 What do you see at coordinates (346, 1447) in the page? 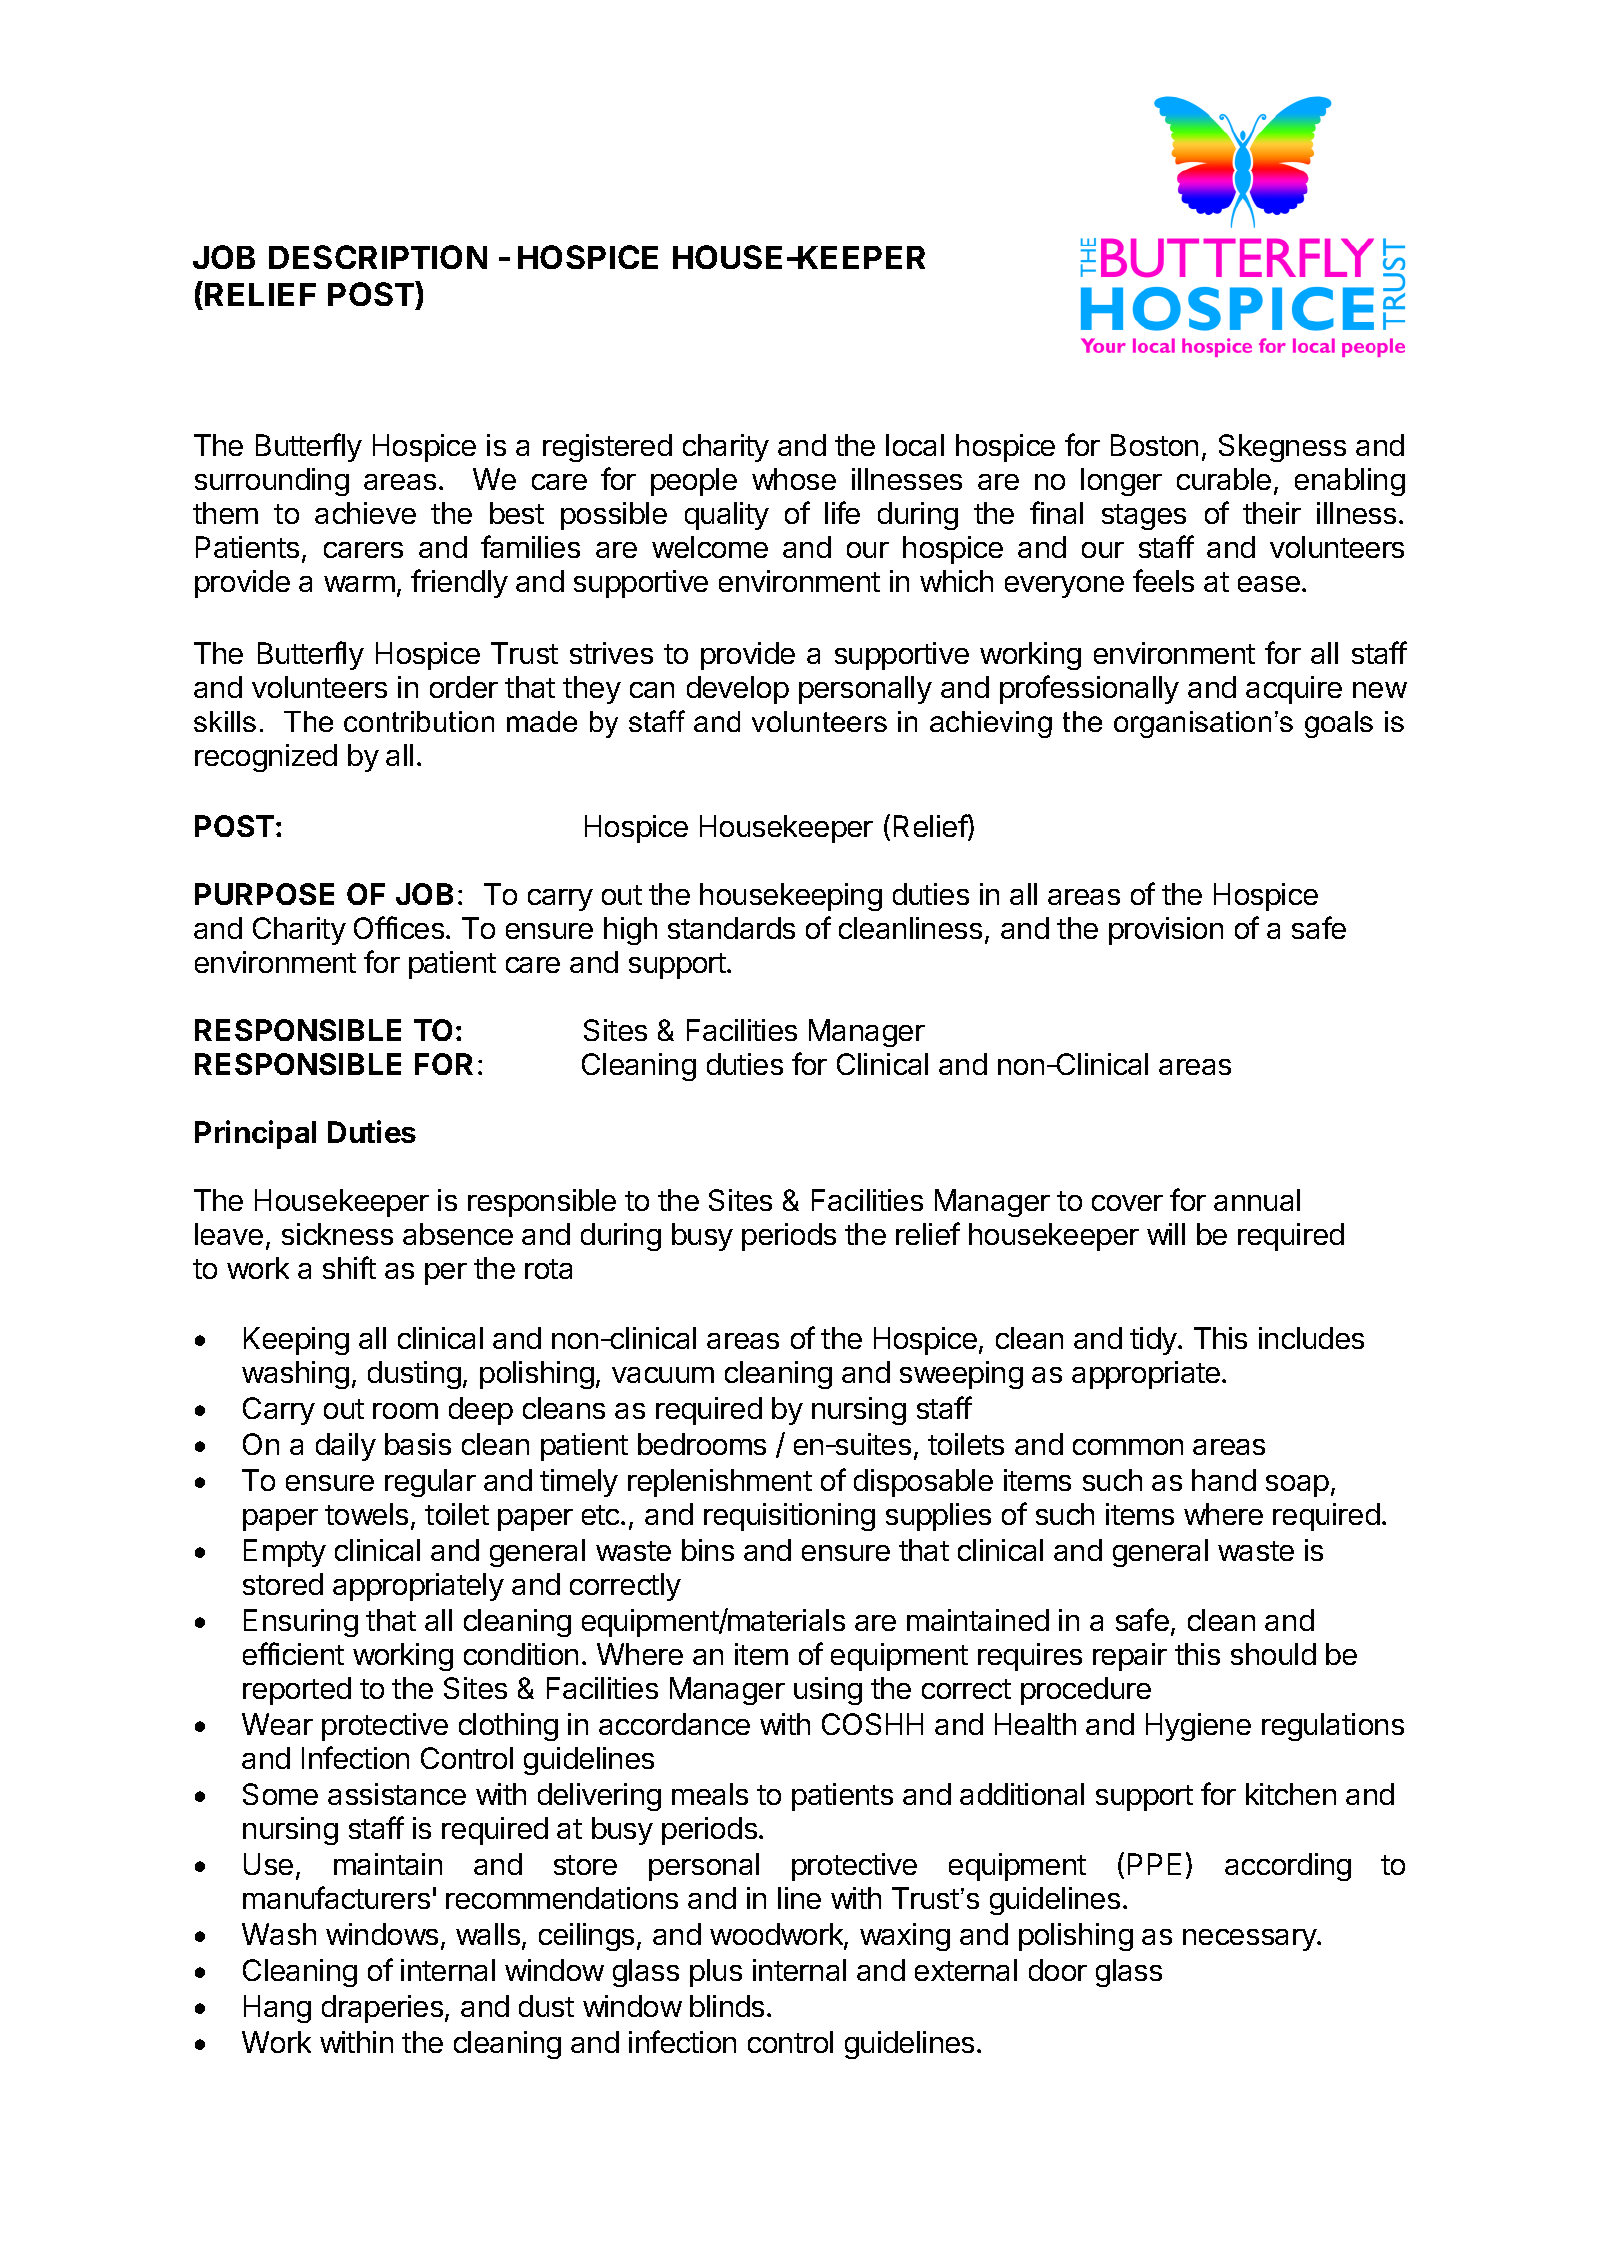
I see `daily` at bounding box center [346, 1447].
